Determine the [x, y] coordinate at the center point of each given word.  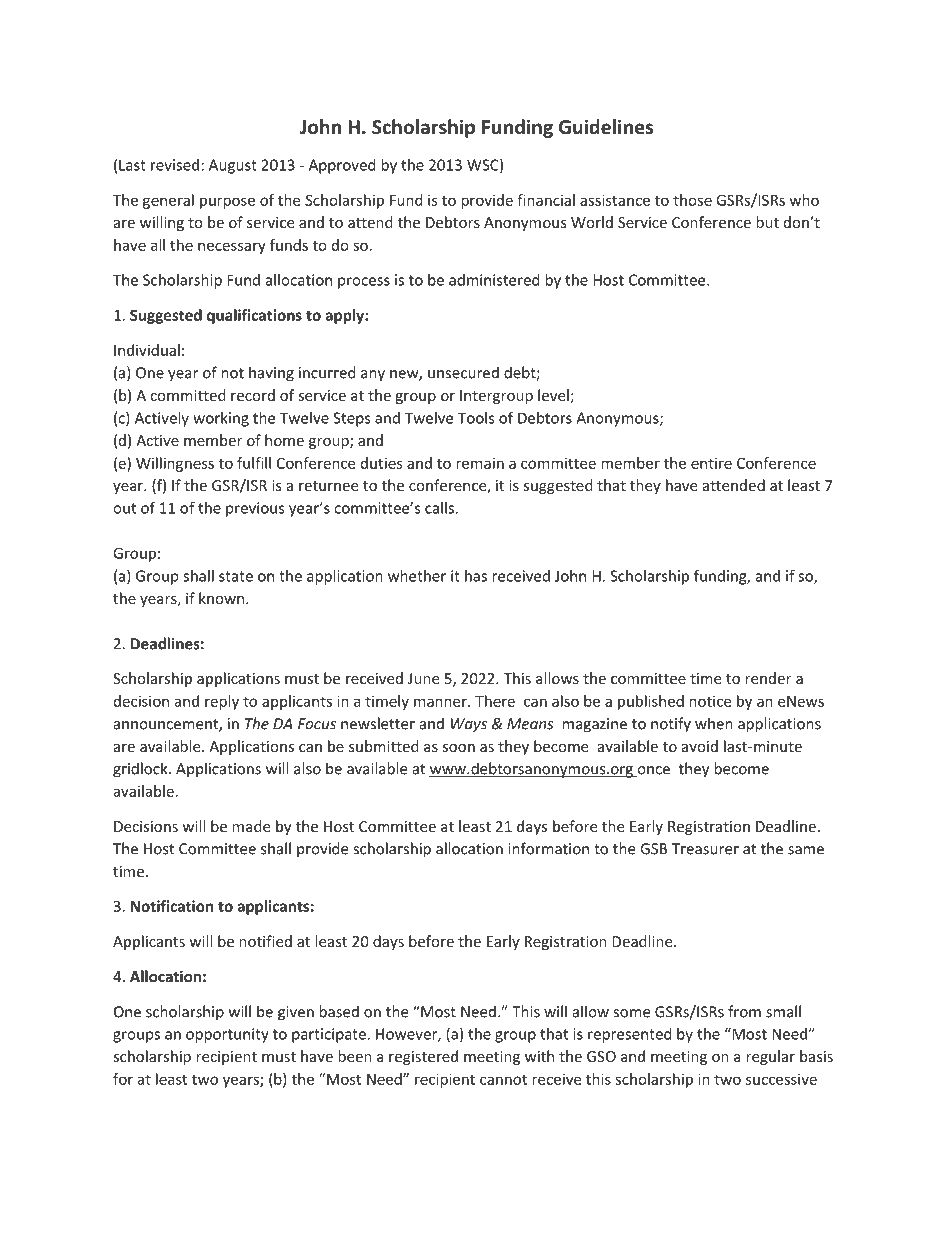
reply [222, 702]
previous [255, 509]
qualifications [254, 316]
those [692, 200]
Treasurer [705, 849]
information [548, 848]
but [767, 222]
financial [546, 200]
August [233, 166]
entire [711, 463]
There [495, 701]
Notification [172, 906]
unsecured [463, 372]
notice [710, 701]
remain [480, 463]
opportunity [227, 1035]
